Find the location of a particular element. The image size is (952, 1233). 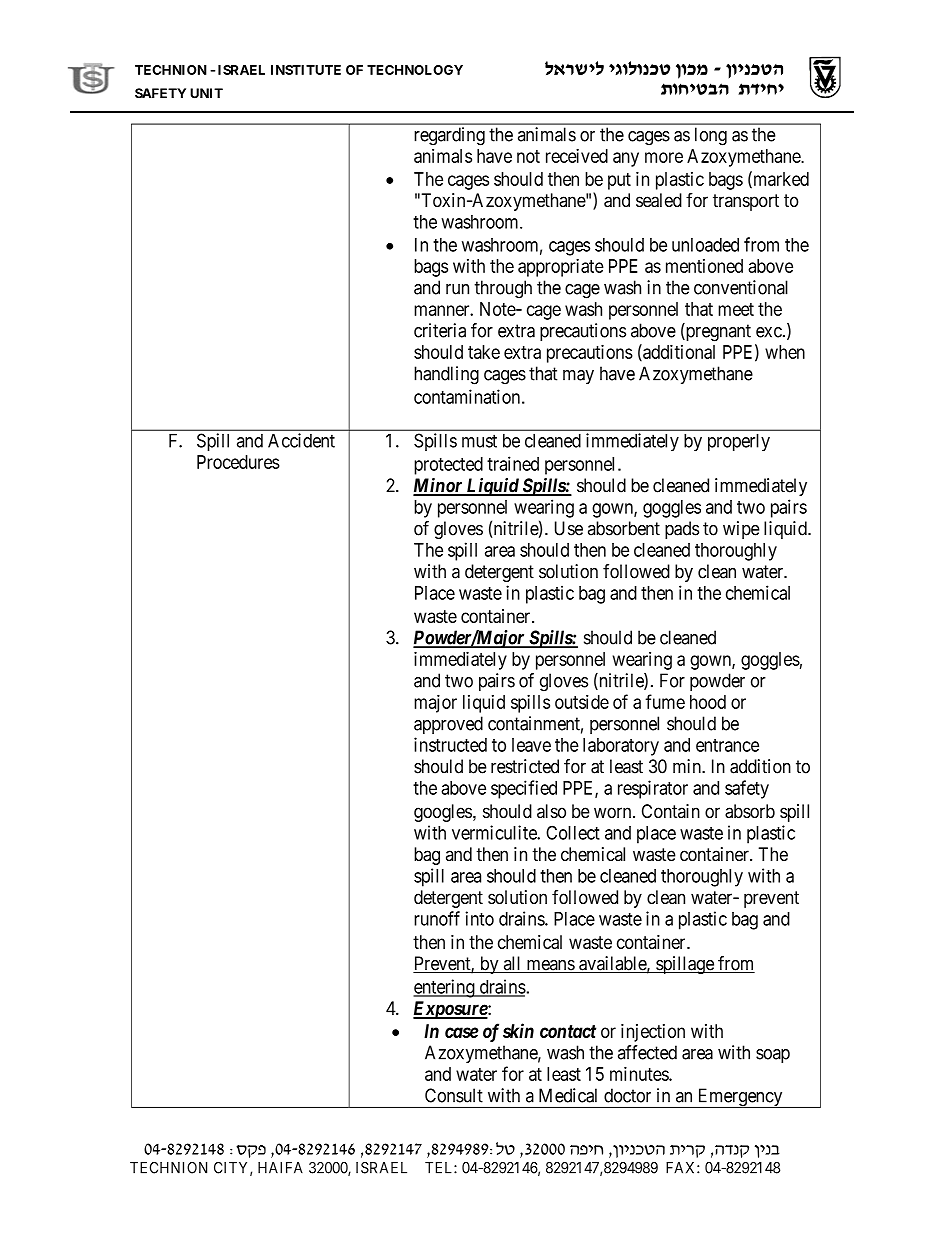

INSTITUTE is located at coordinates (306, 70).
